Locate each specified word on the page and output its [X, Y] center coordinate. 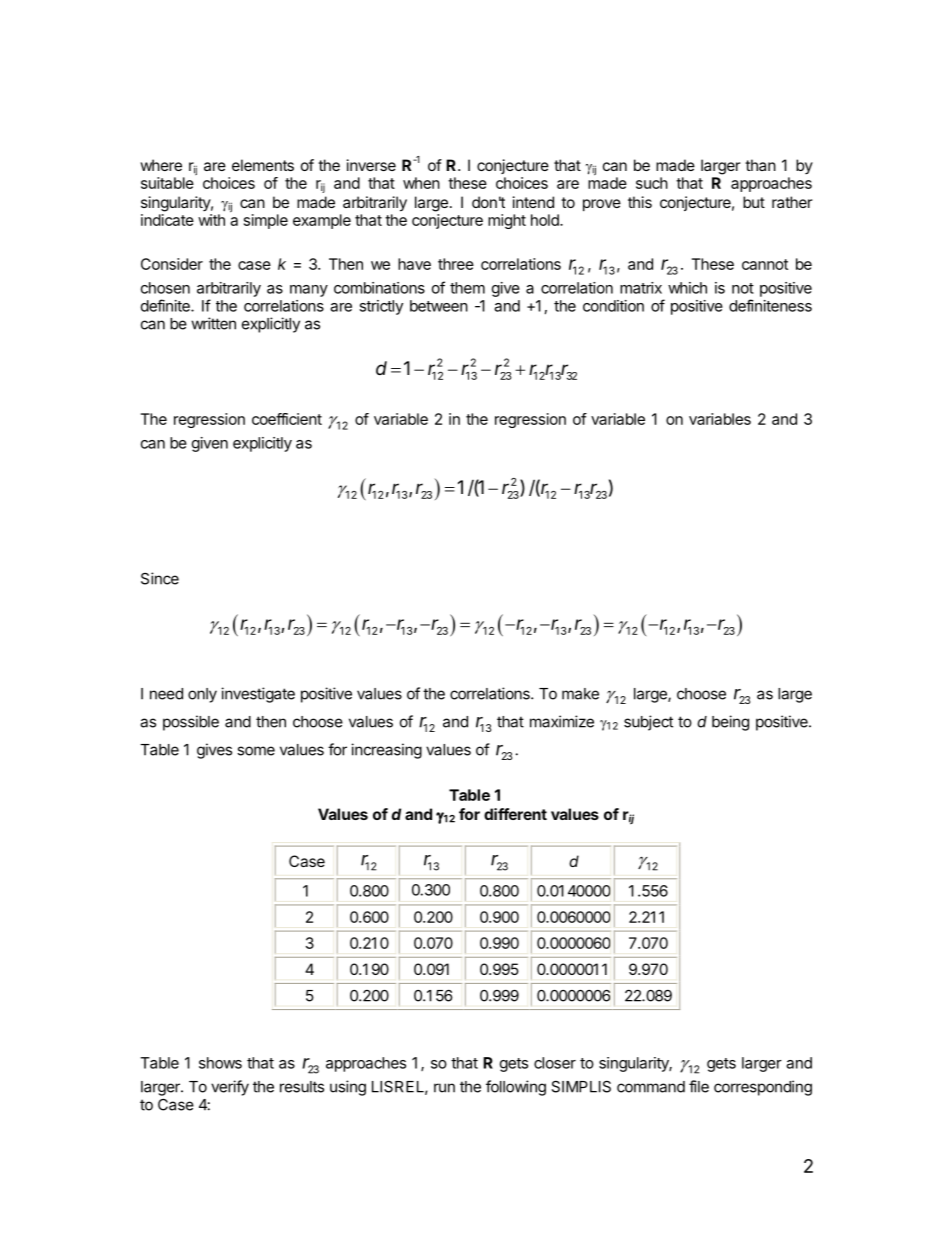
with [211, 220]
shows [220, 1063]
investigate [258, 695]
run [444, 1088]
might [507, 221]
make [580, 694]
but [754, 202]
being [730, 723]
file [699, 1086]
